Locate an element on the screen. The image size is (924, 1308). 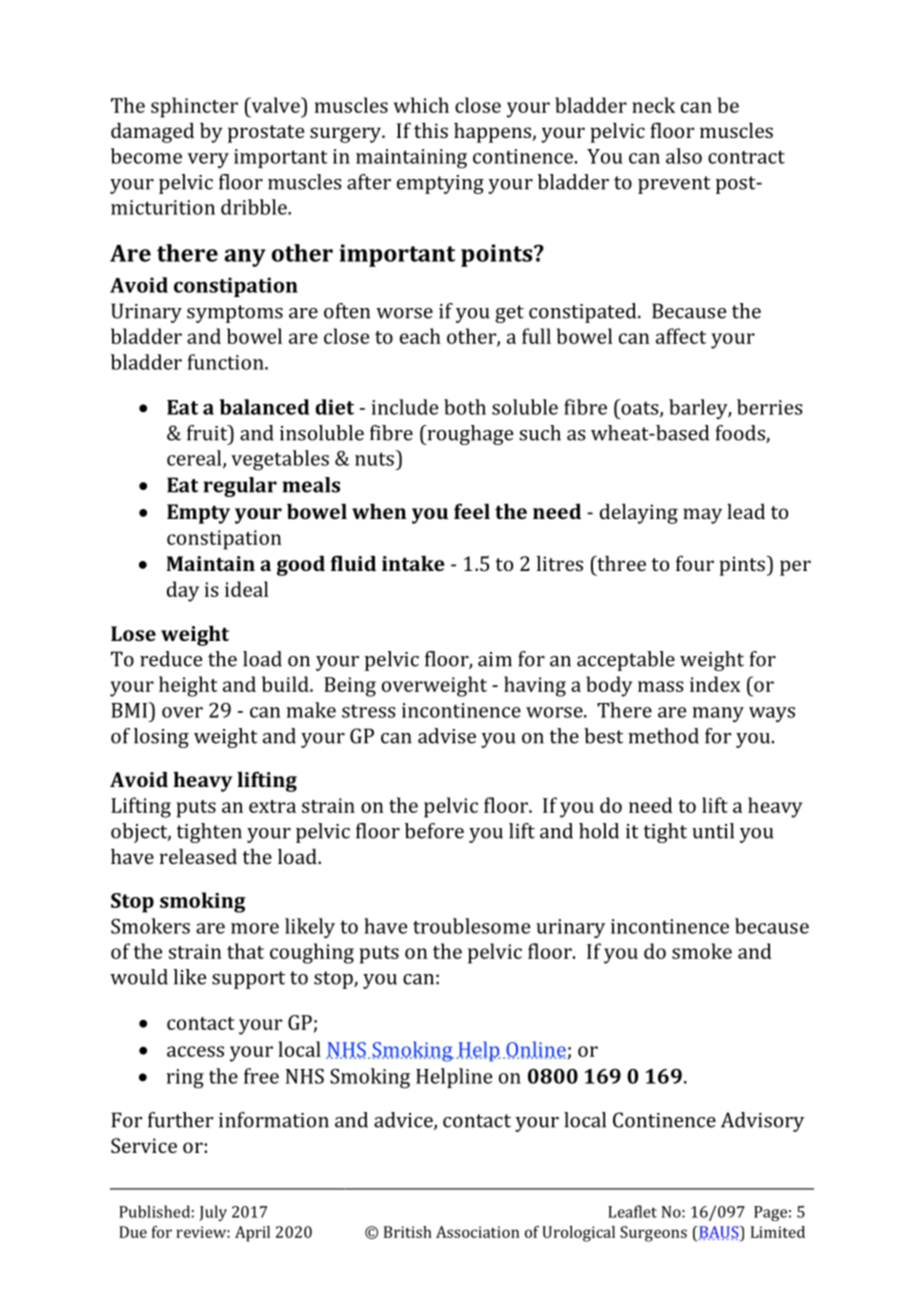
losing is located at coordinates (161, 738).
